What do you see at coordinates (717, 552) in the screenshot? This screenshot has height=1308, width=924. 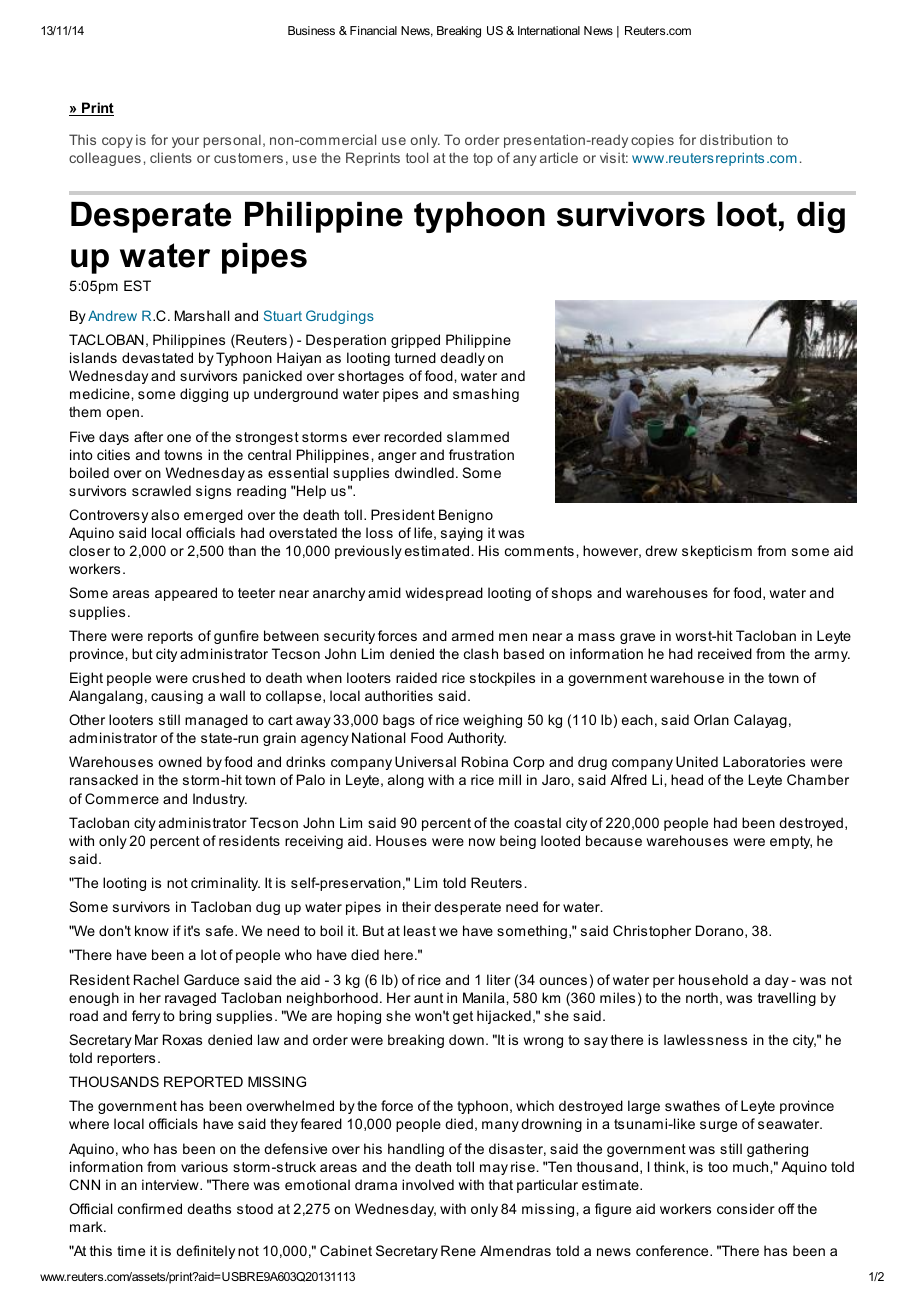 I see `skepticism` at bounding box center [717, 552].
